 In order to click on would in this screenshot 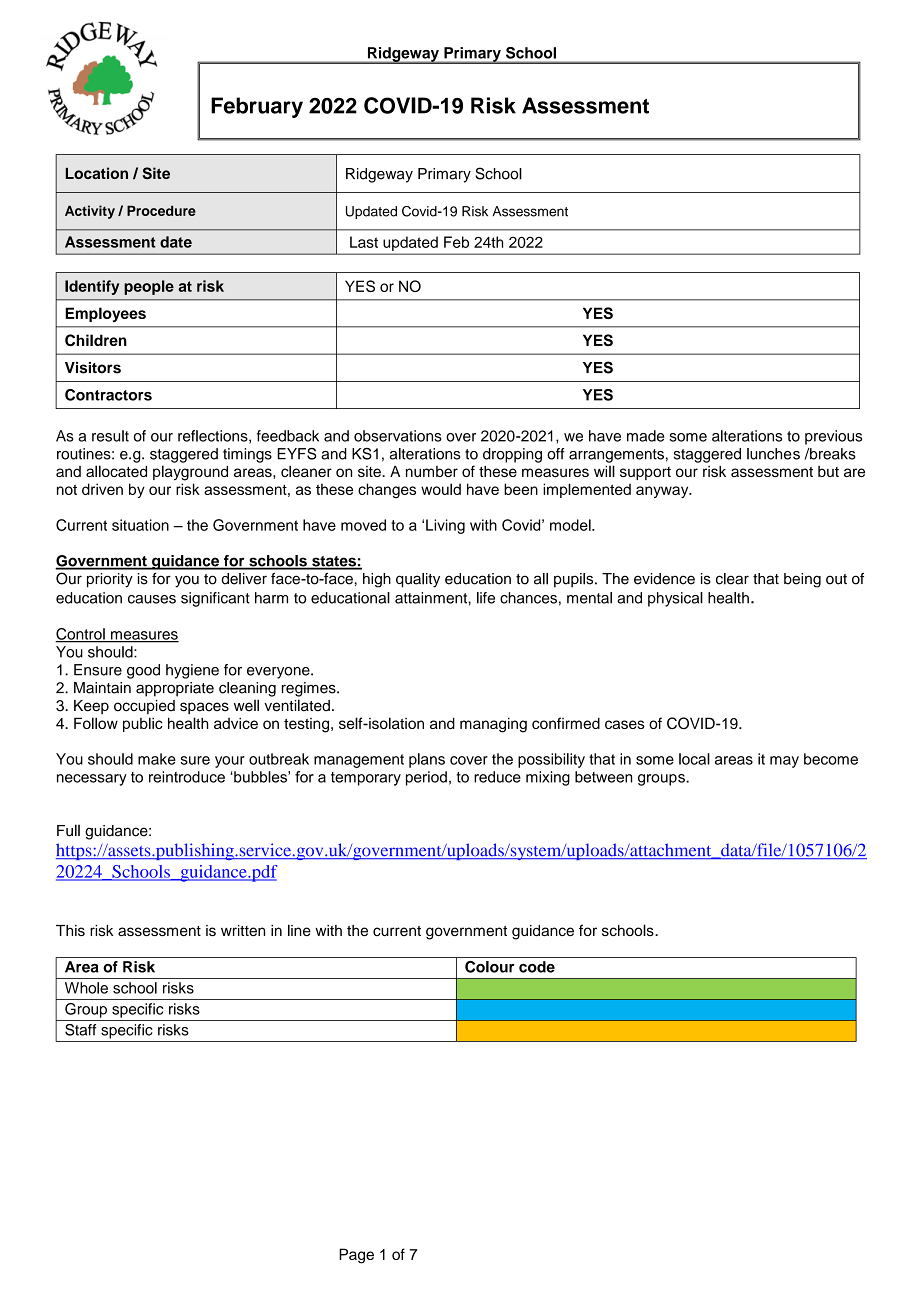, I will do `click(441, 489)`.
